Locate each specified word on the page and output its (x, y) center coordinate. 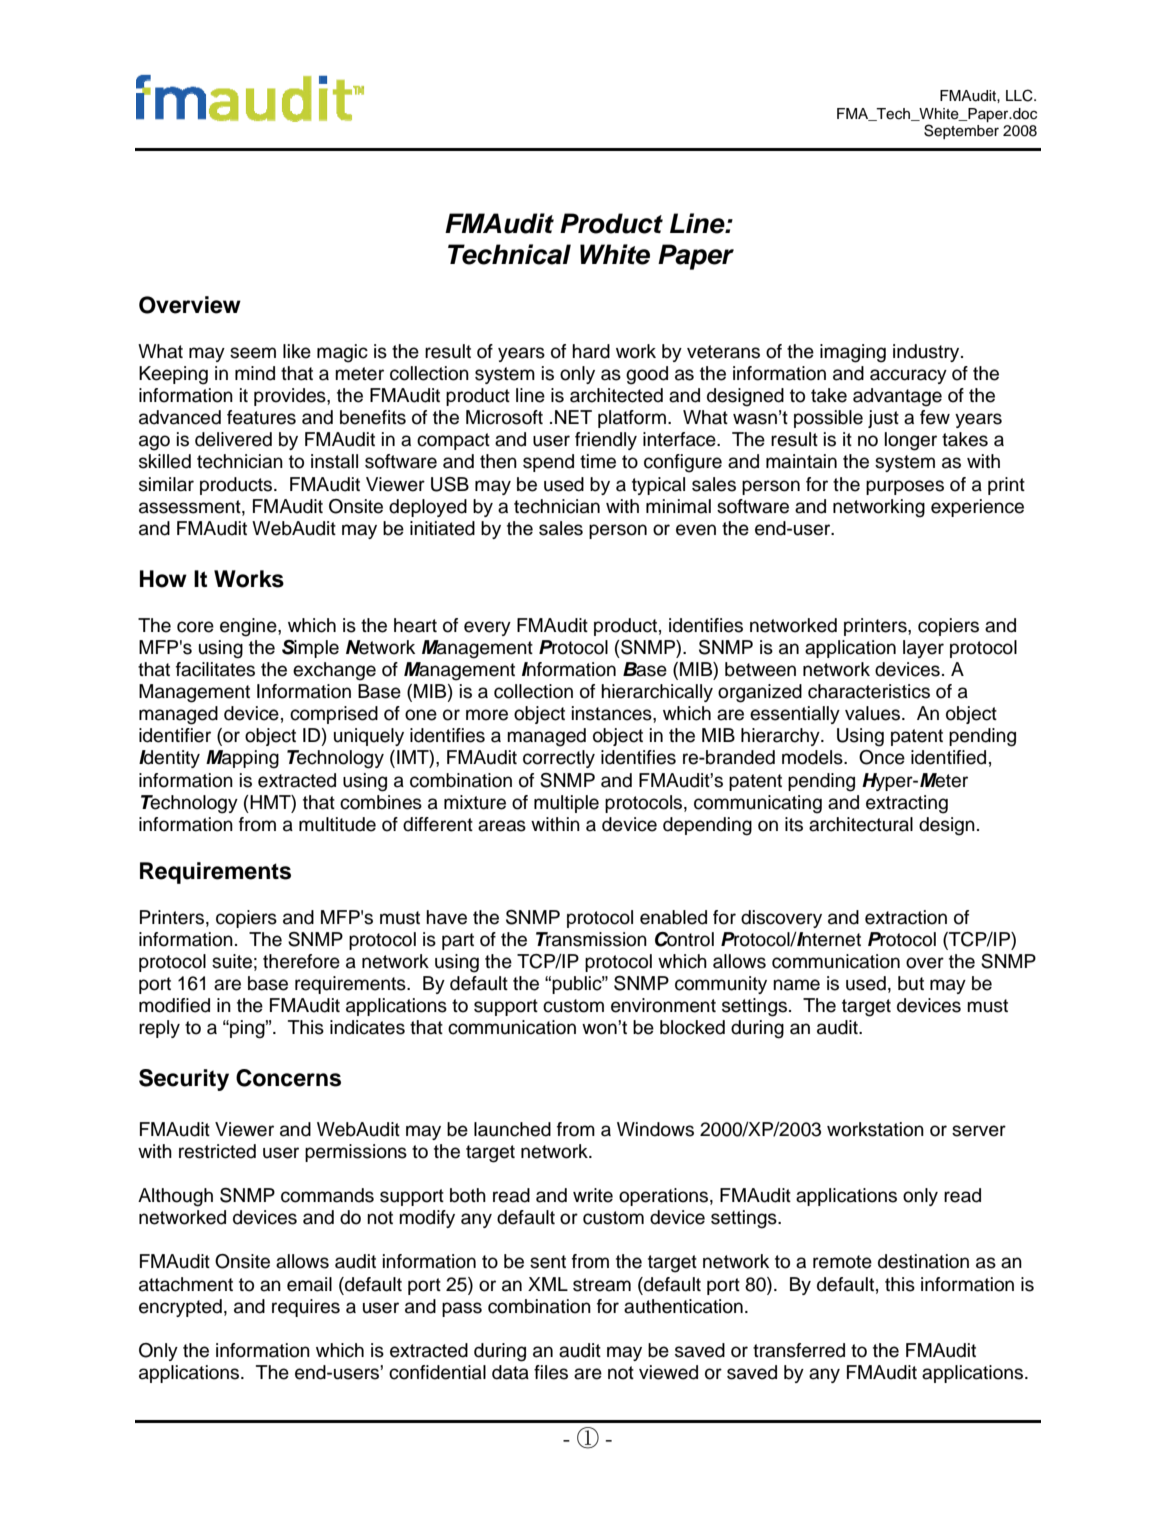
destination (923, 1261)
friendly (606, 441)
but (911, 983)
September (961, 131)
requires (306, 1308)
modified (174, 1005)
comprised (334, 715)
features (261, 417)
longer (911, 441)
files (551, 1372)
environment (663, 1005)
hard (591, 351)
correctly (559, 759)
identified (948, 757)
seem (253, 353)
